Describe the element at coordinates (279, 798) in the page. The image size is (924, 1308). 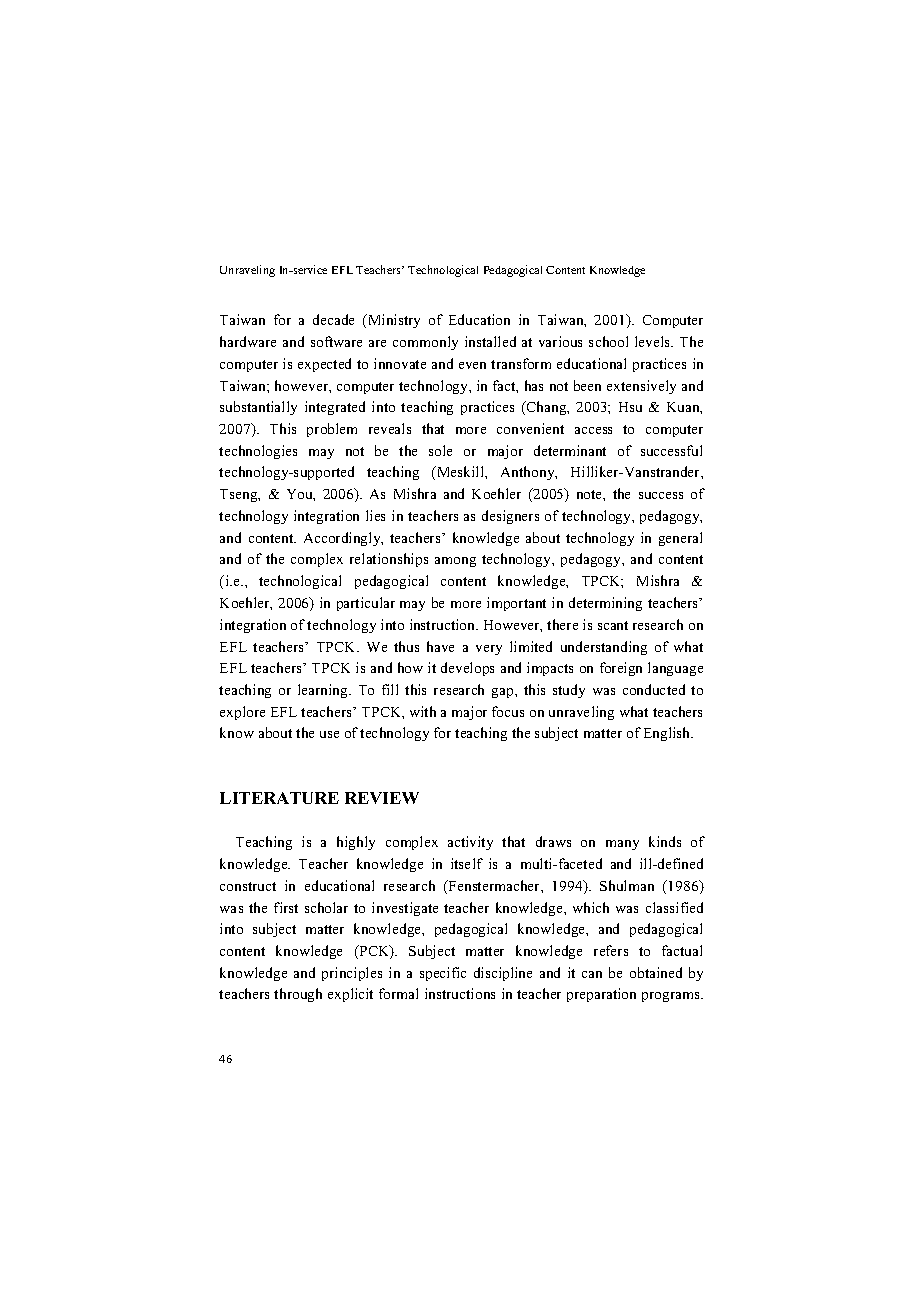
I see `LITERATURE` at that location.
